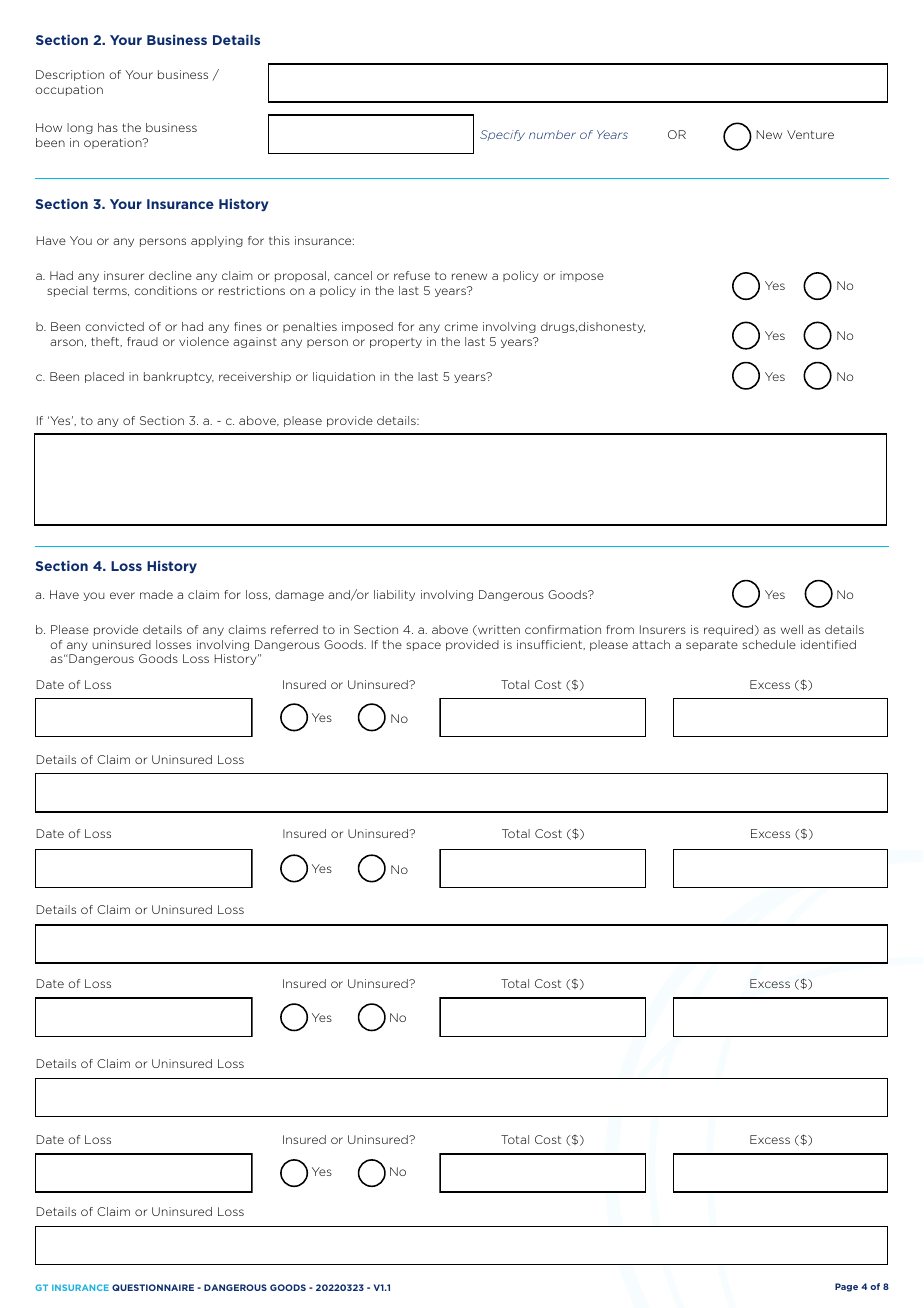 The width and height of the screenshot is (924, 1308). What do you see at coordinates (423, 646) in the screenshot?
I see `space` at bounding box center [423, 646].
